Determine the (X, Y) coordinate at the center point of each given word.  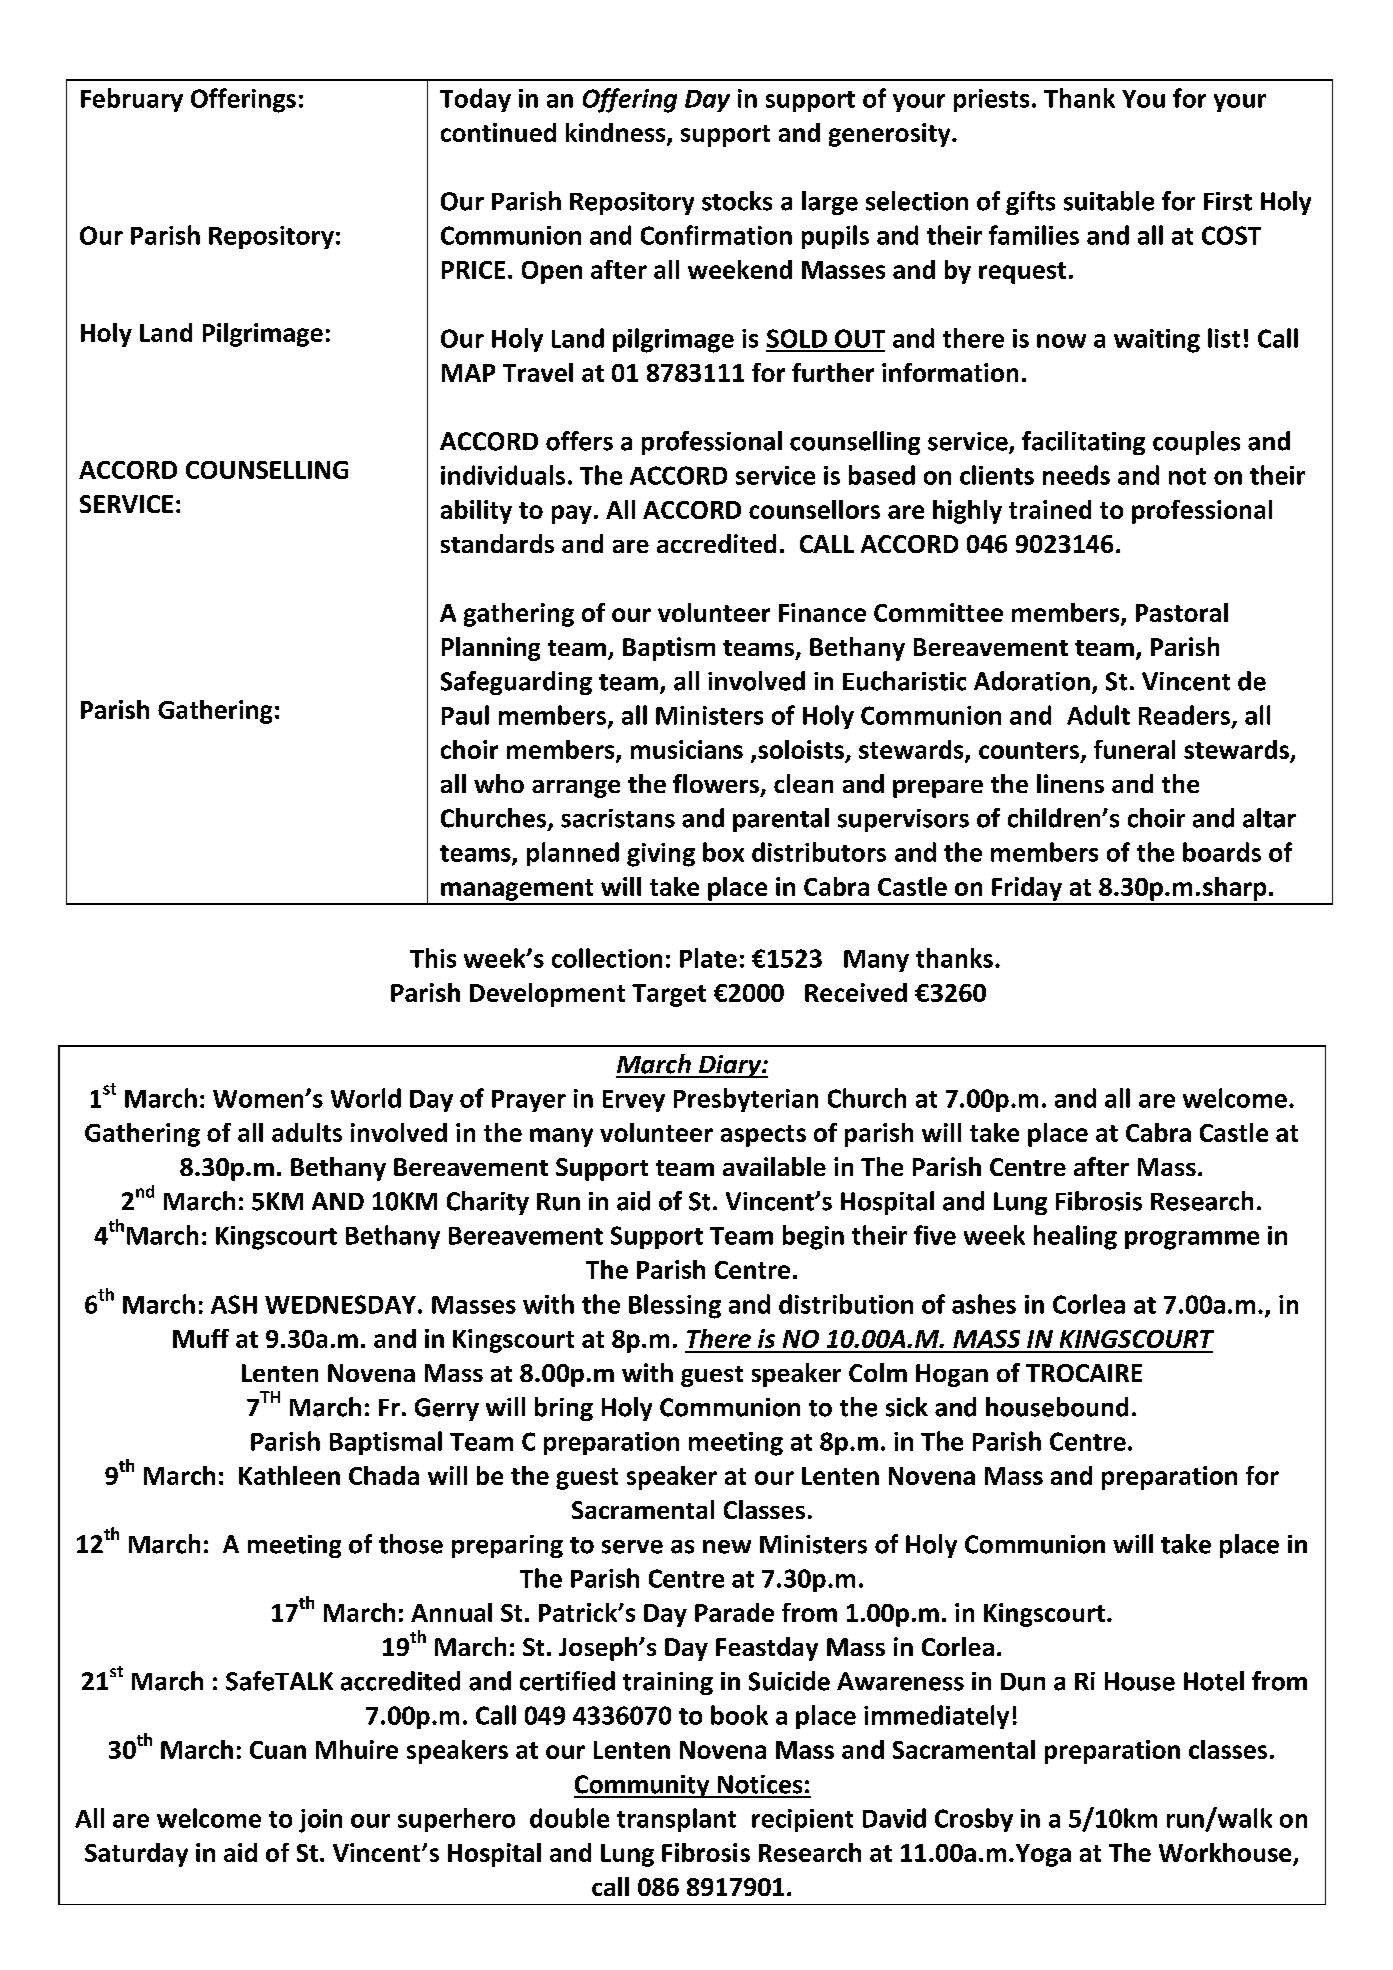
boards (1222, 852)
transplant (676, 1820)
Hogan (952, 1375)
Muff (201, 1338)
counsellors (814, 509)
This (433, 958)
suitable (1109, 201)
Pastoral (1182, 612)
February (132, 100)
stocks (737, 201)
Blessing (675, 1306)
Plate (708, 958)
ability (476, 512)
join (320, 1821)
